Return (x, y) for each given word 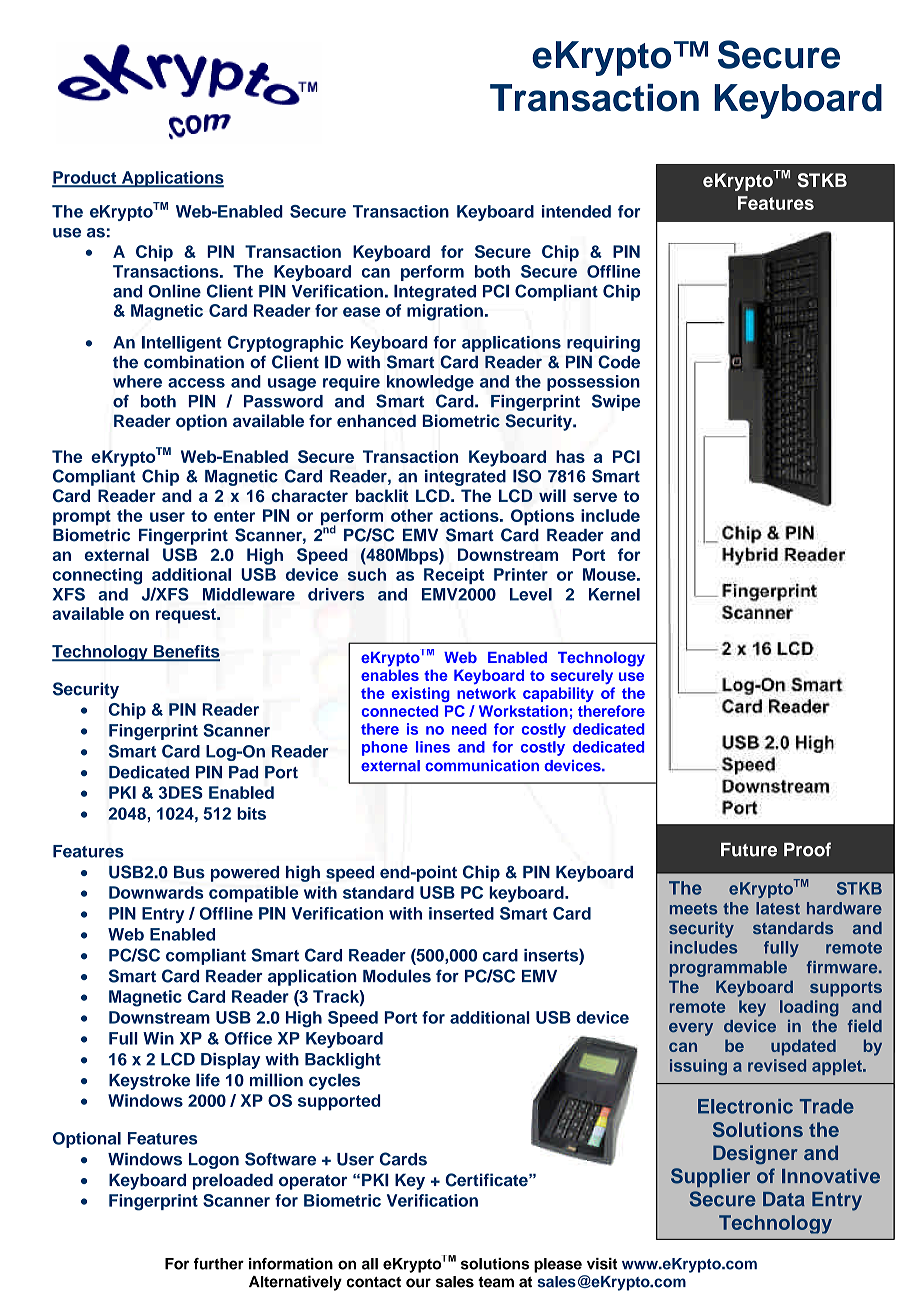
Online (175, 291)
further (219, 1264)
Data (784, 1199)
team (496, 1282)
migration (445, 312)
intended (576, 211)
